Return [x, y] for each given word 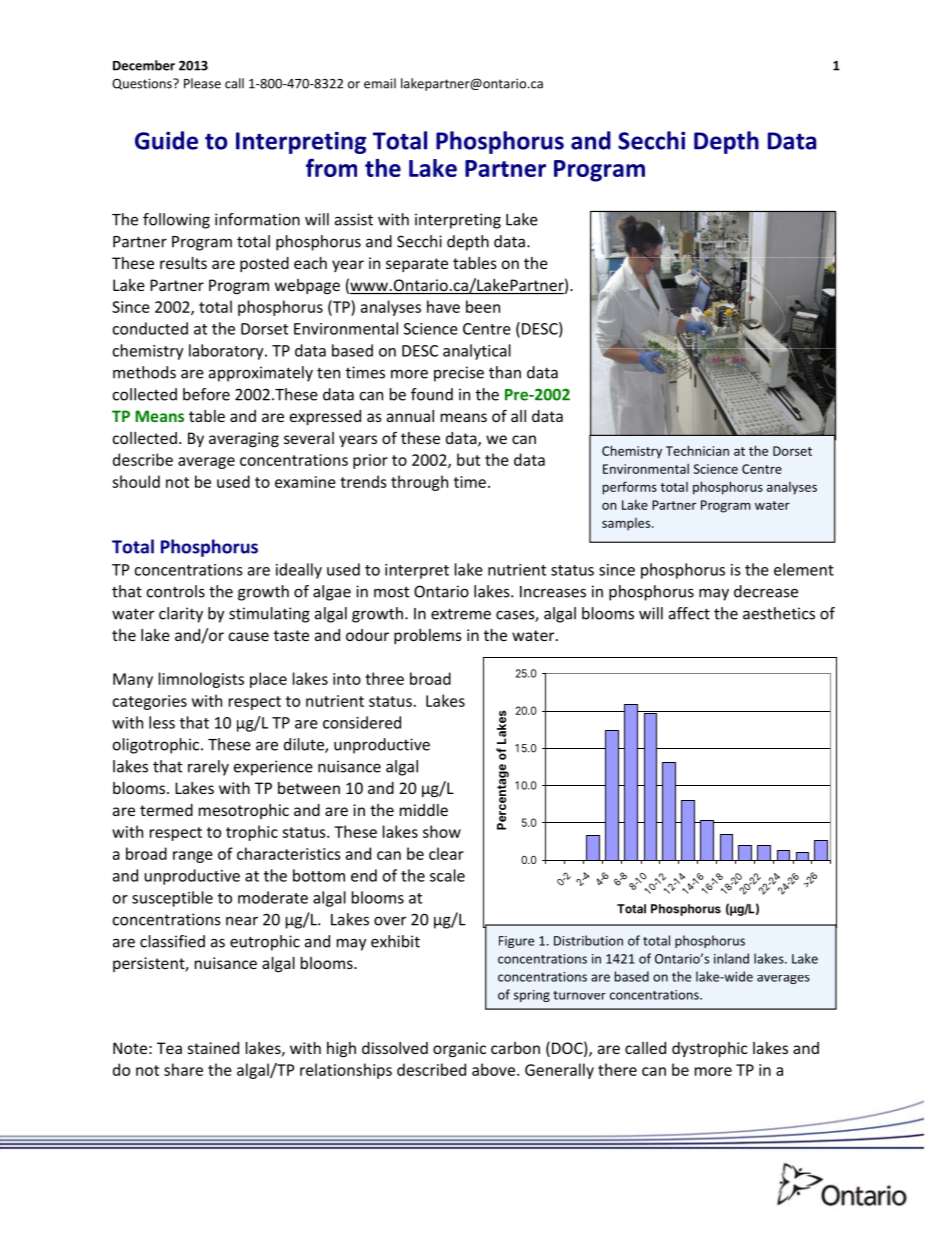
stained [213, 1048]
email [380, 83]
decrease [766, 591]
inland [731, 958]
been [483, 306]
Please [202, 83]
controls [176, 591]
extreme [461, 614]
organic [459, 1050]
